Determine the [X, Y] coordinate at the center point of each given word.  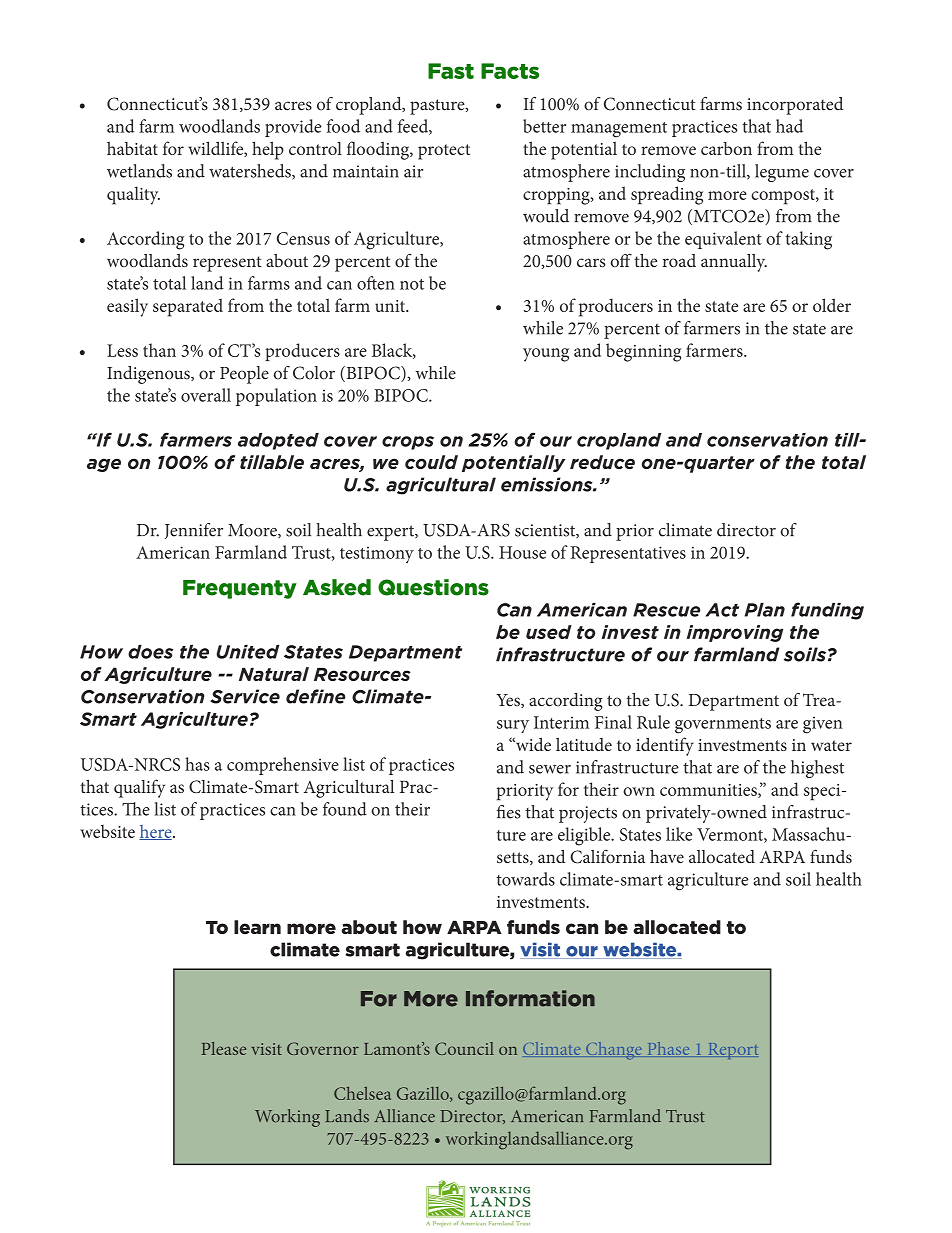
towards [525, 879]
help [268, 150]
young [546, 355]
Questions [433, 587]
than [159, 350]
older [832, 305]
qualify [139, 788]
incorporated [795, 106]
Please [223, 1048]
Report [732, 1051]
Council [464, 1048]
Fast [451, 71]
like [679, 834]
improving [735, 633]
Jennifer [194, 531]
